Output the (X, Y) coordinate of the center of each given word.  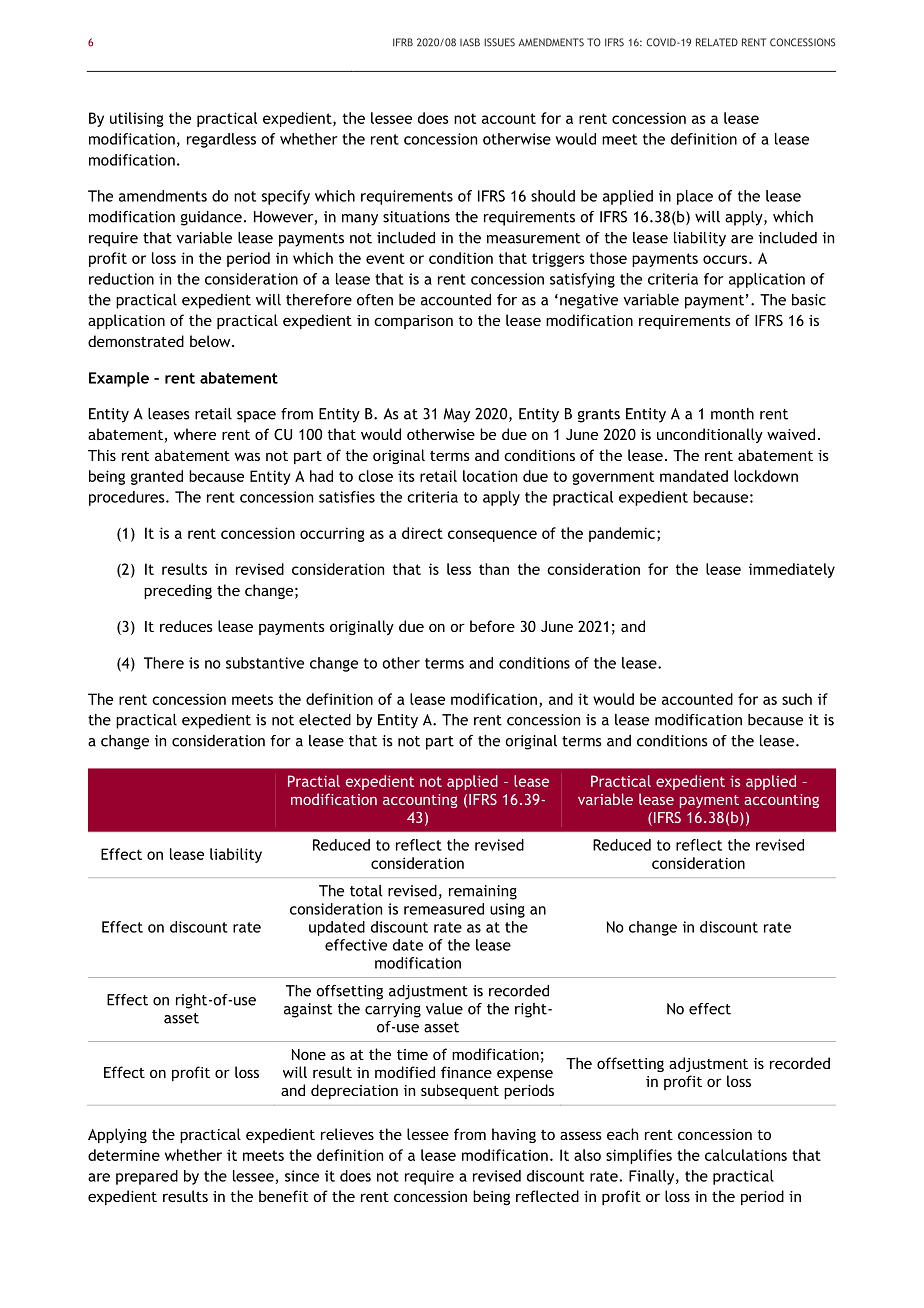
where (195, 434)
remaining (483, 892)
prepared (147, 1177)
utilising (137, 119)
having (514, 1135)
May (456, 415)
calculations (746, 1155)
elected (325, 720)
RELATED (717, 42)
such (797, 699)
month (732, 414)
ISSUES (499, 42)
